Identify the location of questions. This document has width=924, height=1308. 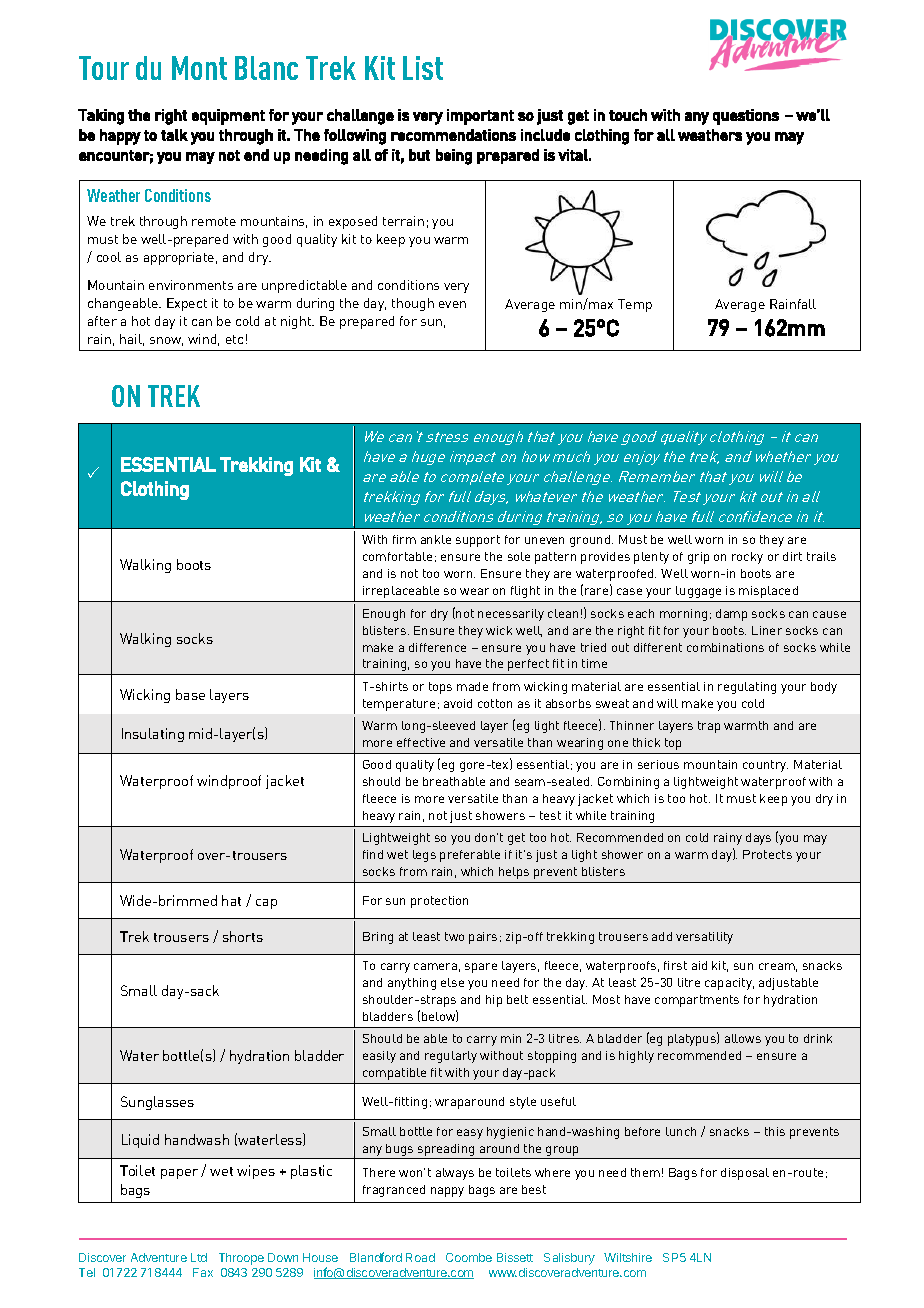
(746, 117).
